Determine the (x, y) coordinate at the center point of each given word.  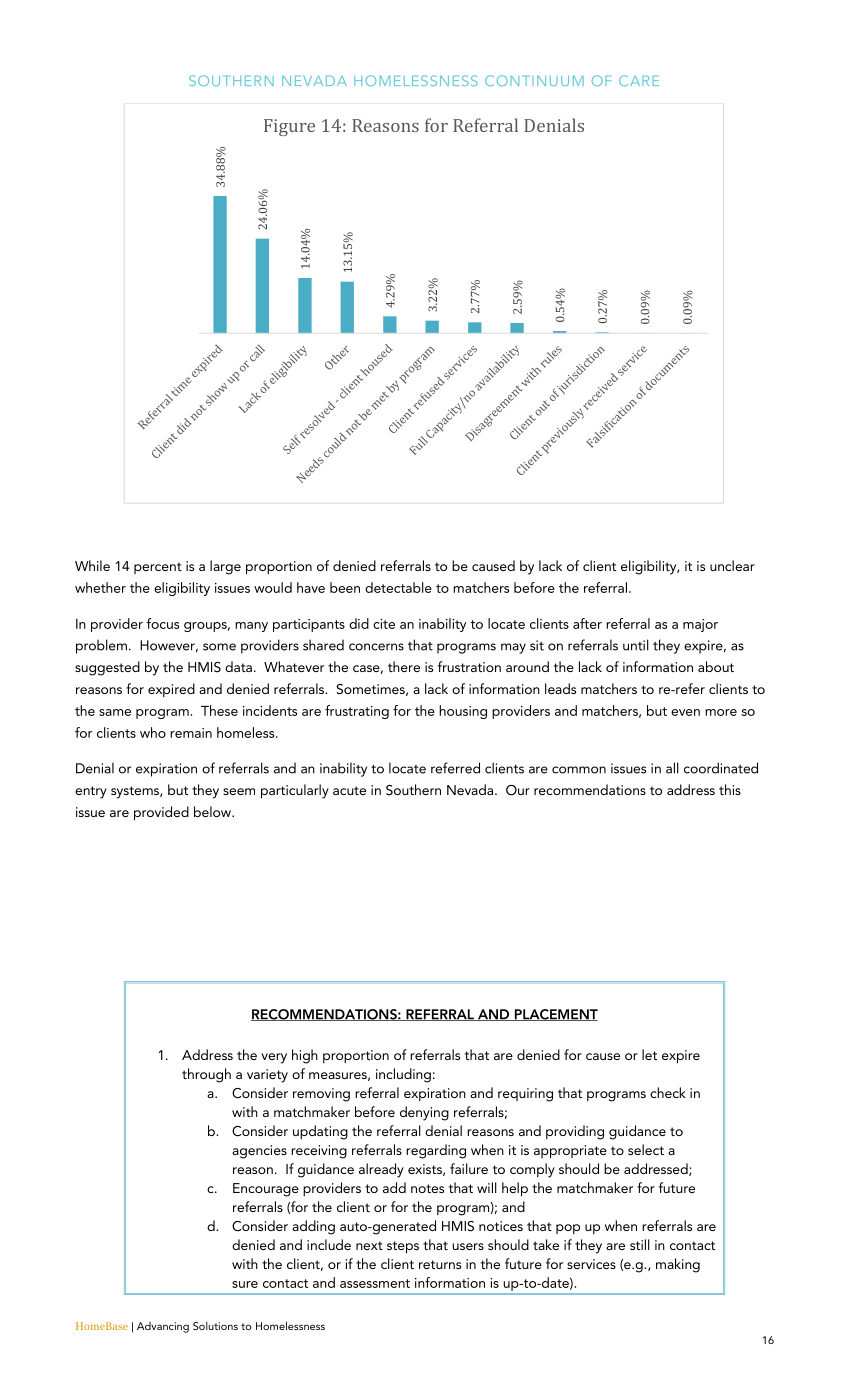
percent (158, 568)
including (403, 1075)
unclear (732, 565)
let (649, 1054)
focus (162, 623)
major (700, 625)
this (730, 789)
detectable (398, 587)
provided (161, 813)
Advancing (163, 1327)
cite (384, 624)
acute (349, 790)
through (206, 1075)
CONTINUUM (534, 80)
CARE (639, 80)
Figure (289, 127)
